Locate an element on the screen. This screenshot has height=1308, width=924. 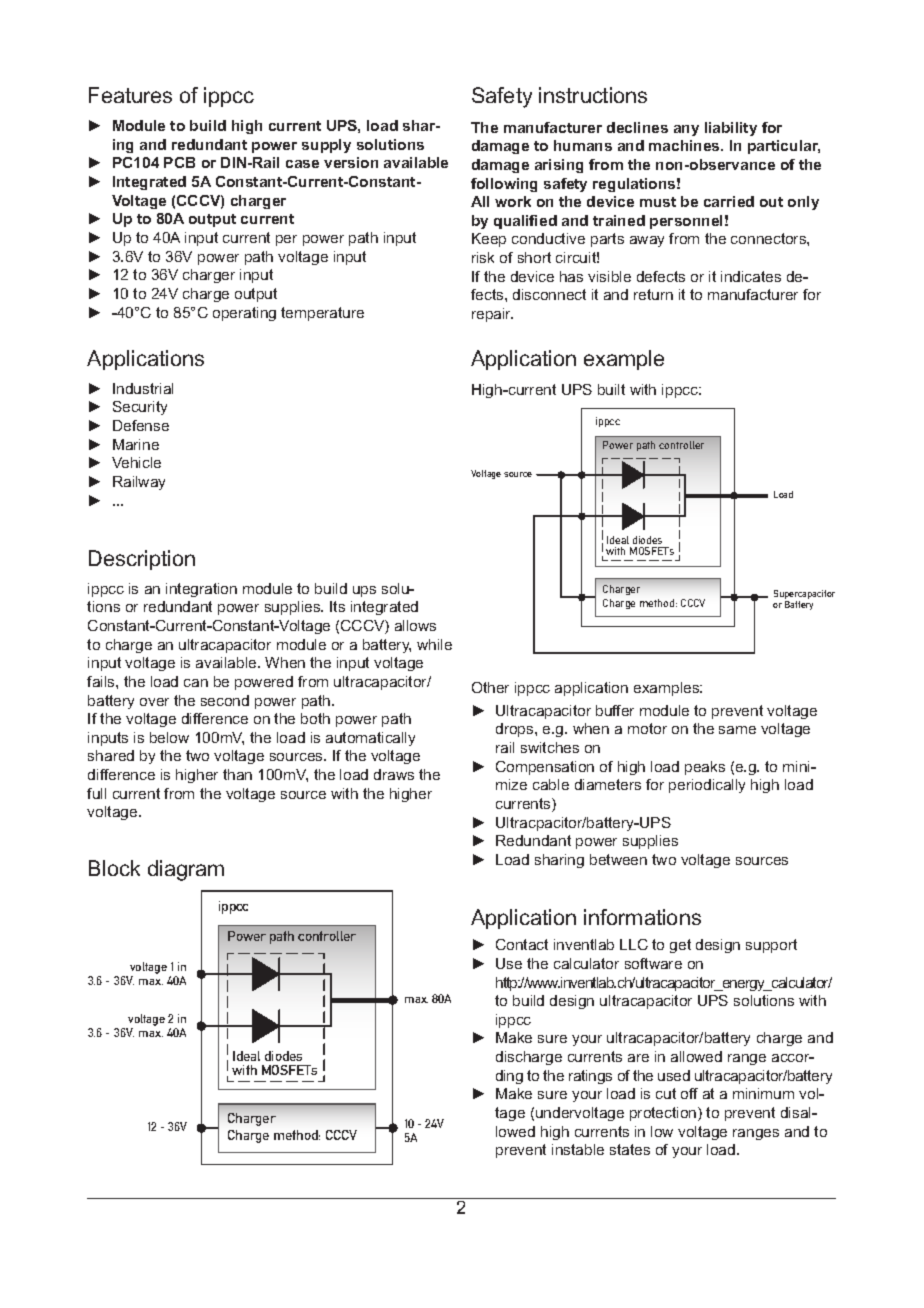
built is located at coordinates (611, 389).
